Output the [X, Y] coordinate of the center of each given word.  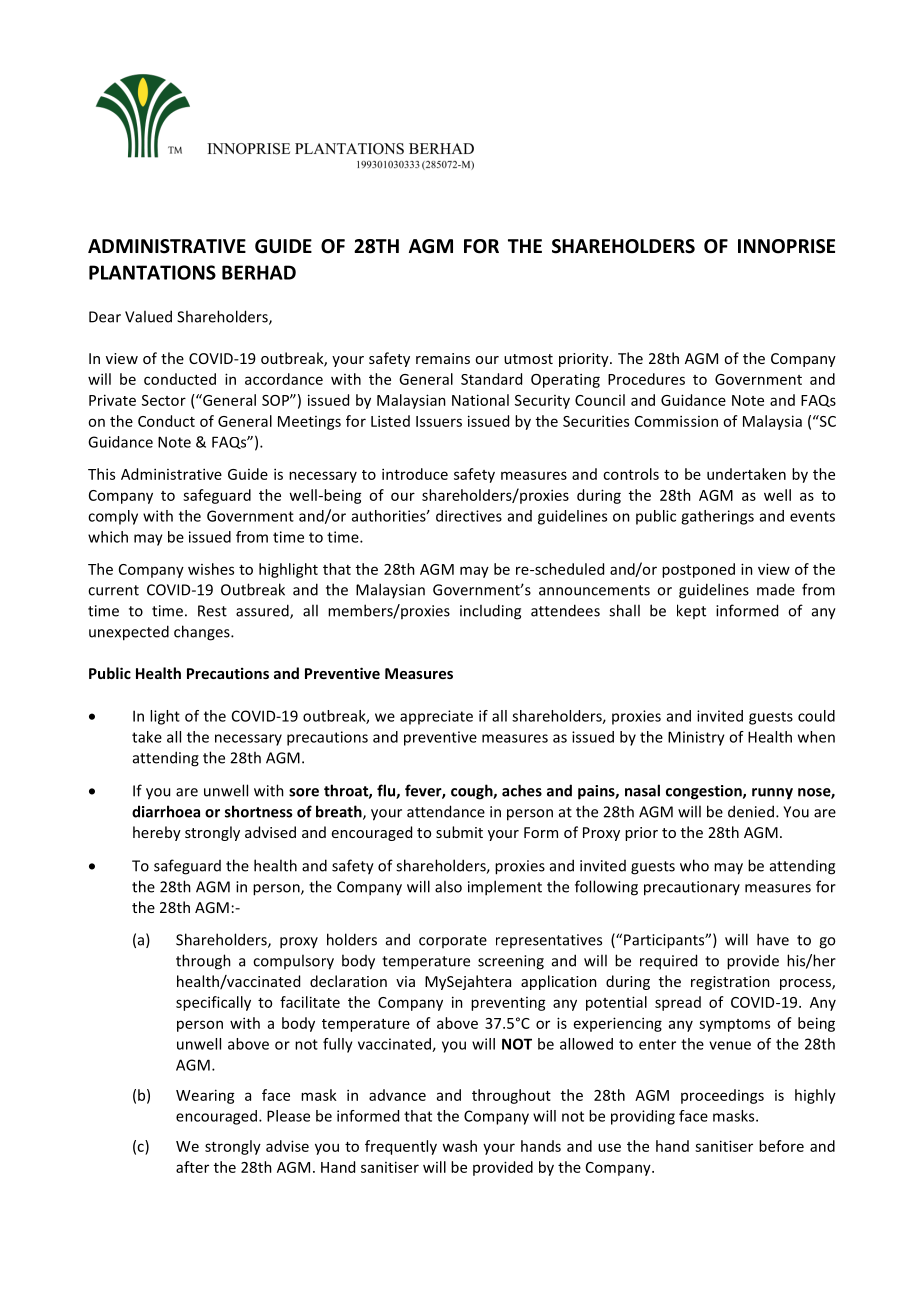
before [781, 1146]
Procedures [646, 379]
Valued [148, 316]
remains [443, 358]
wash [459, 1146]
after [192, 1167]
